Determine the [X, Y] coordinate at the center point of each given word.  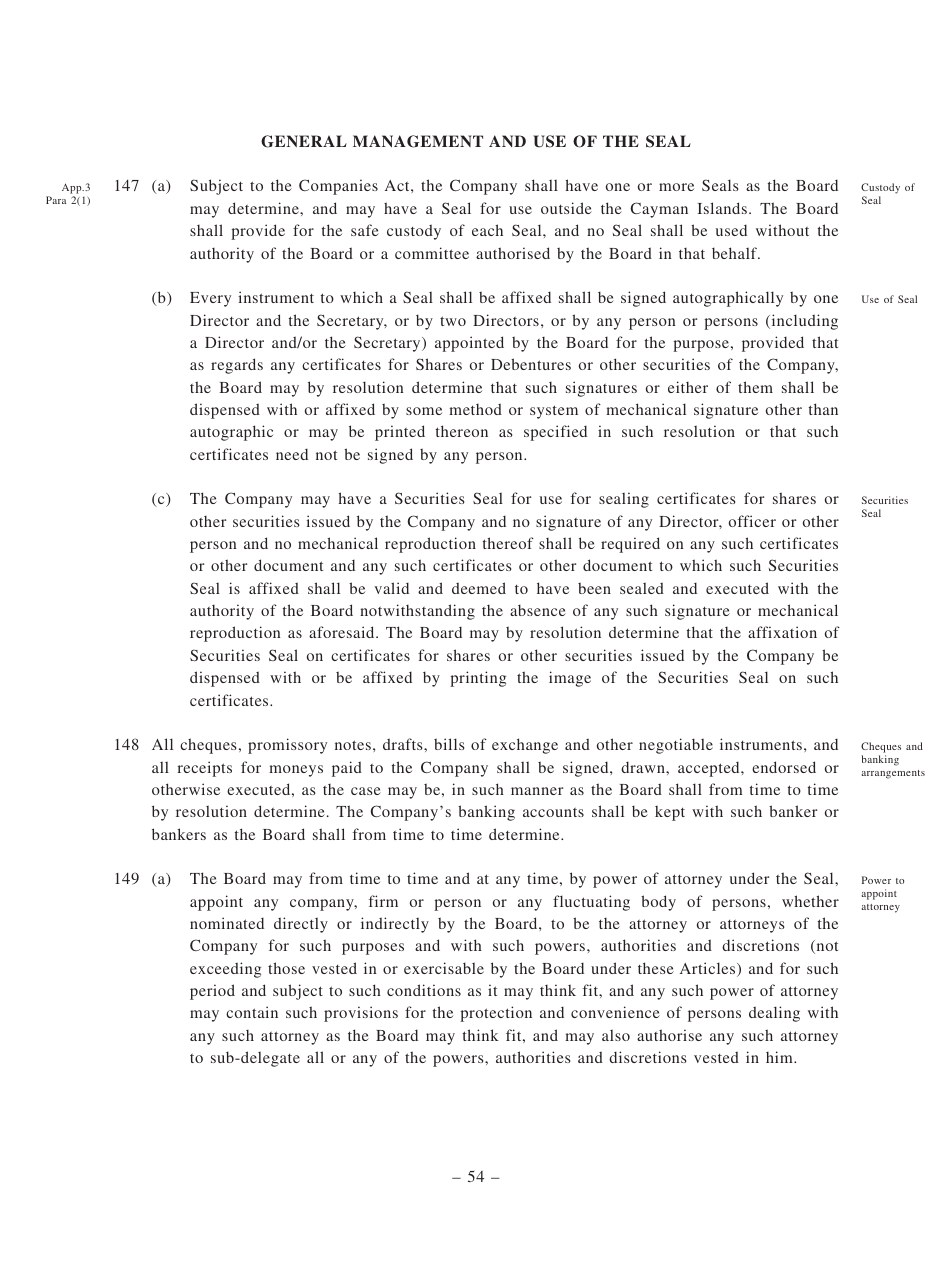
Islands [722, 208]
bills [449, 744]
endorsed [784, 767]
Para [56, 200]
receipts [204, 769]
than [823, 409]
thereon [462, 431]
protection [496, 1014]
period [212, 992]
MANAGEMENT [418, 141]
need [292, 454]
